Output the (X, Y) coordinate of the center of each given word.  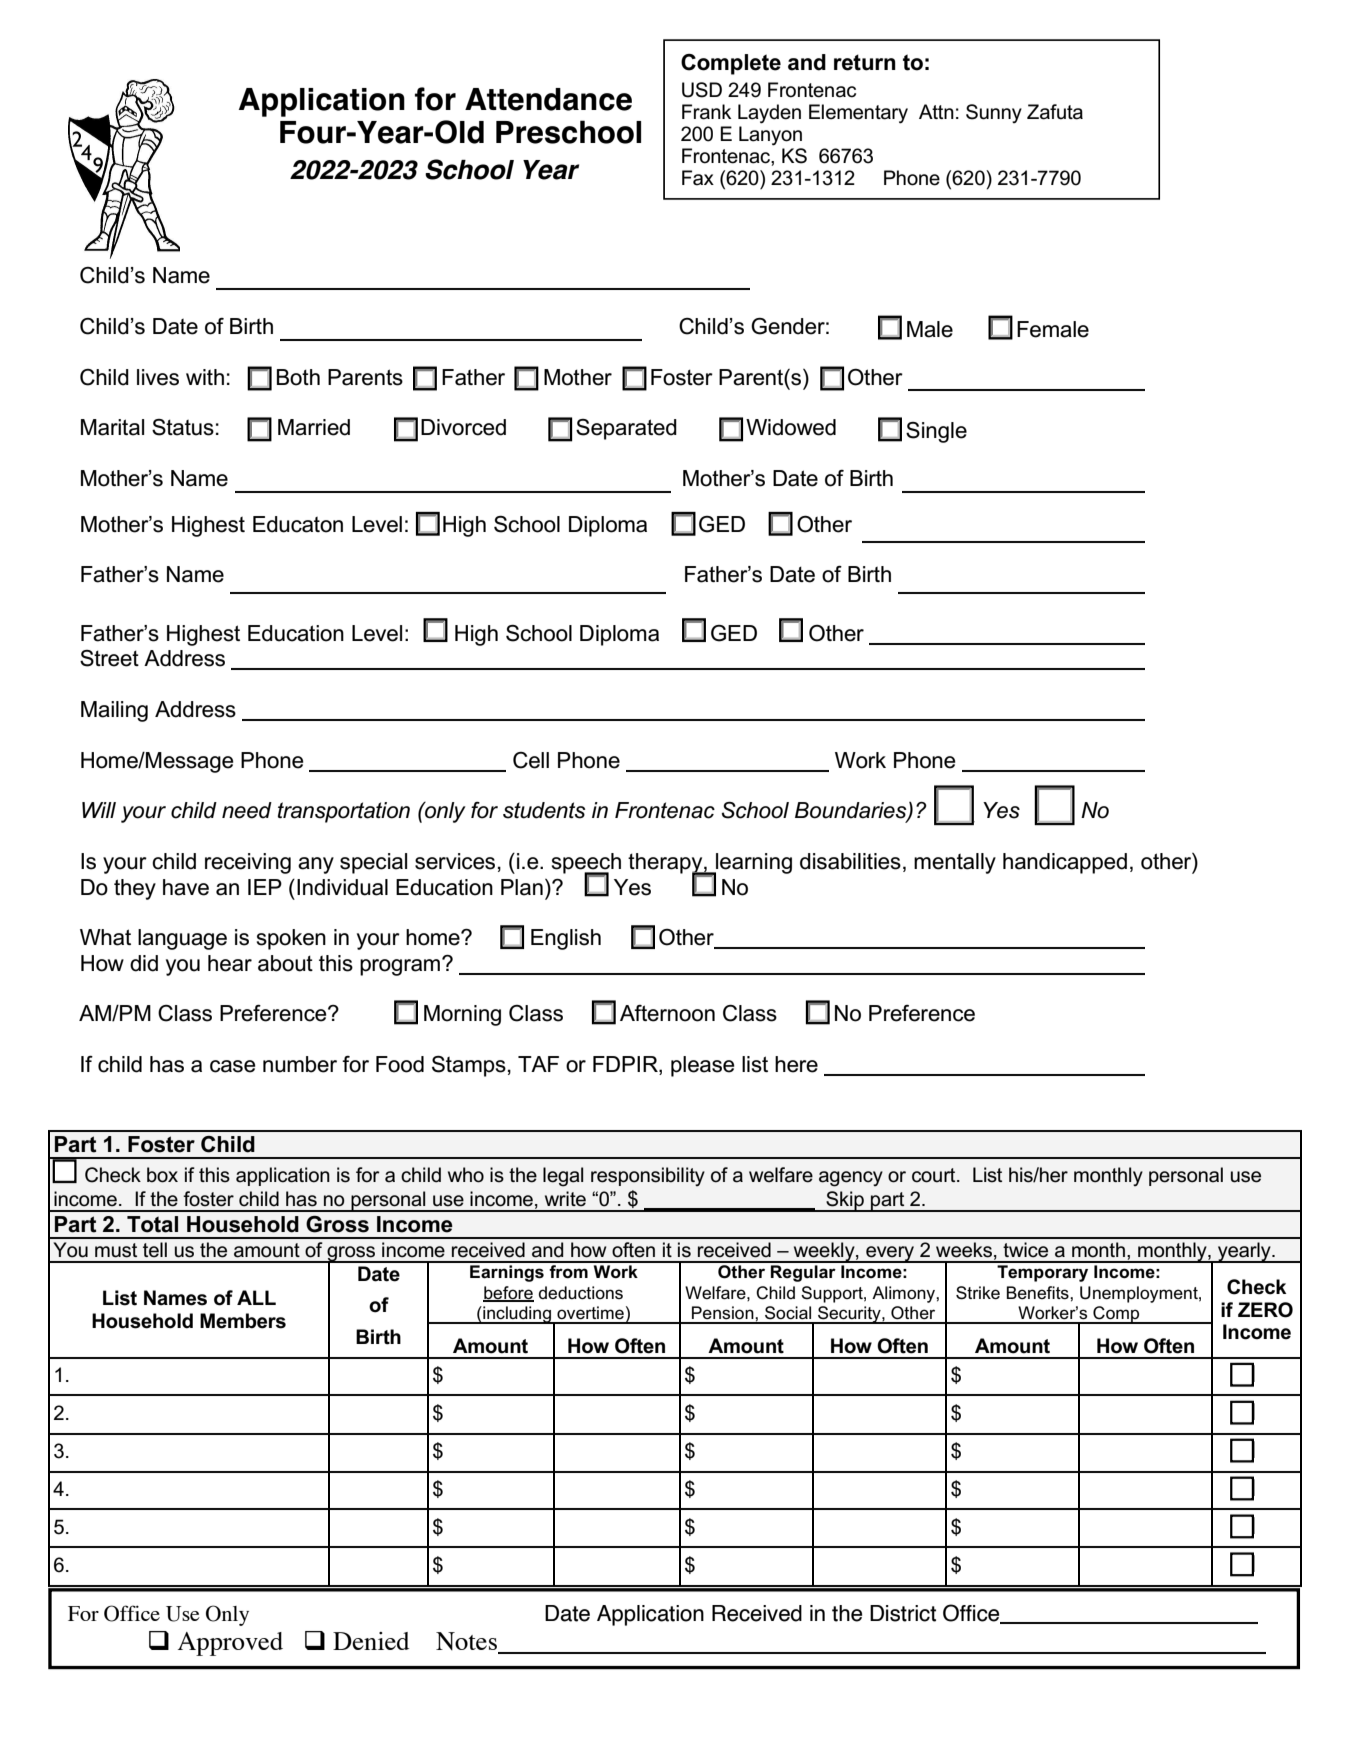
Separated (626, 429)
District (903, 1613)
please (703, 1066)
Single (936, 432)
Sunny (994, 113)
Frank (706, 112)
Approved (230, 1644)
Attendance (548, 99)
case (233, 1066)
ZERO (1265, 1310)
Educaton (298, 524)
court (935, 1175)
